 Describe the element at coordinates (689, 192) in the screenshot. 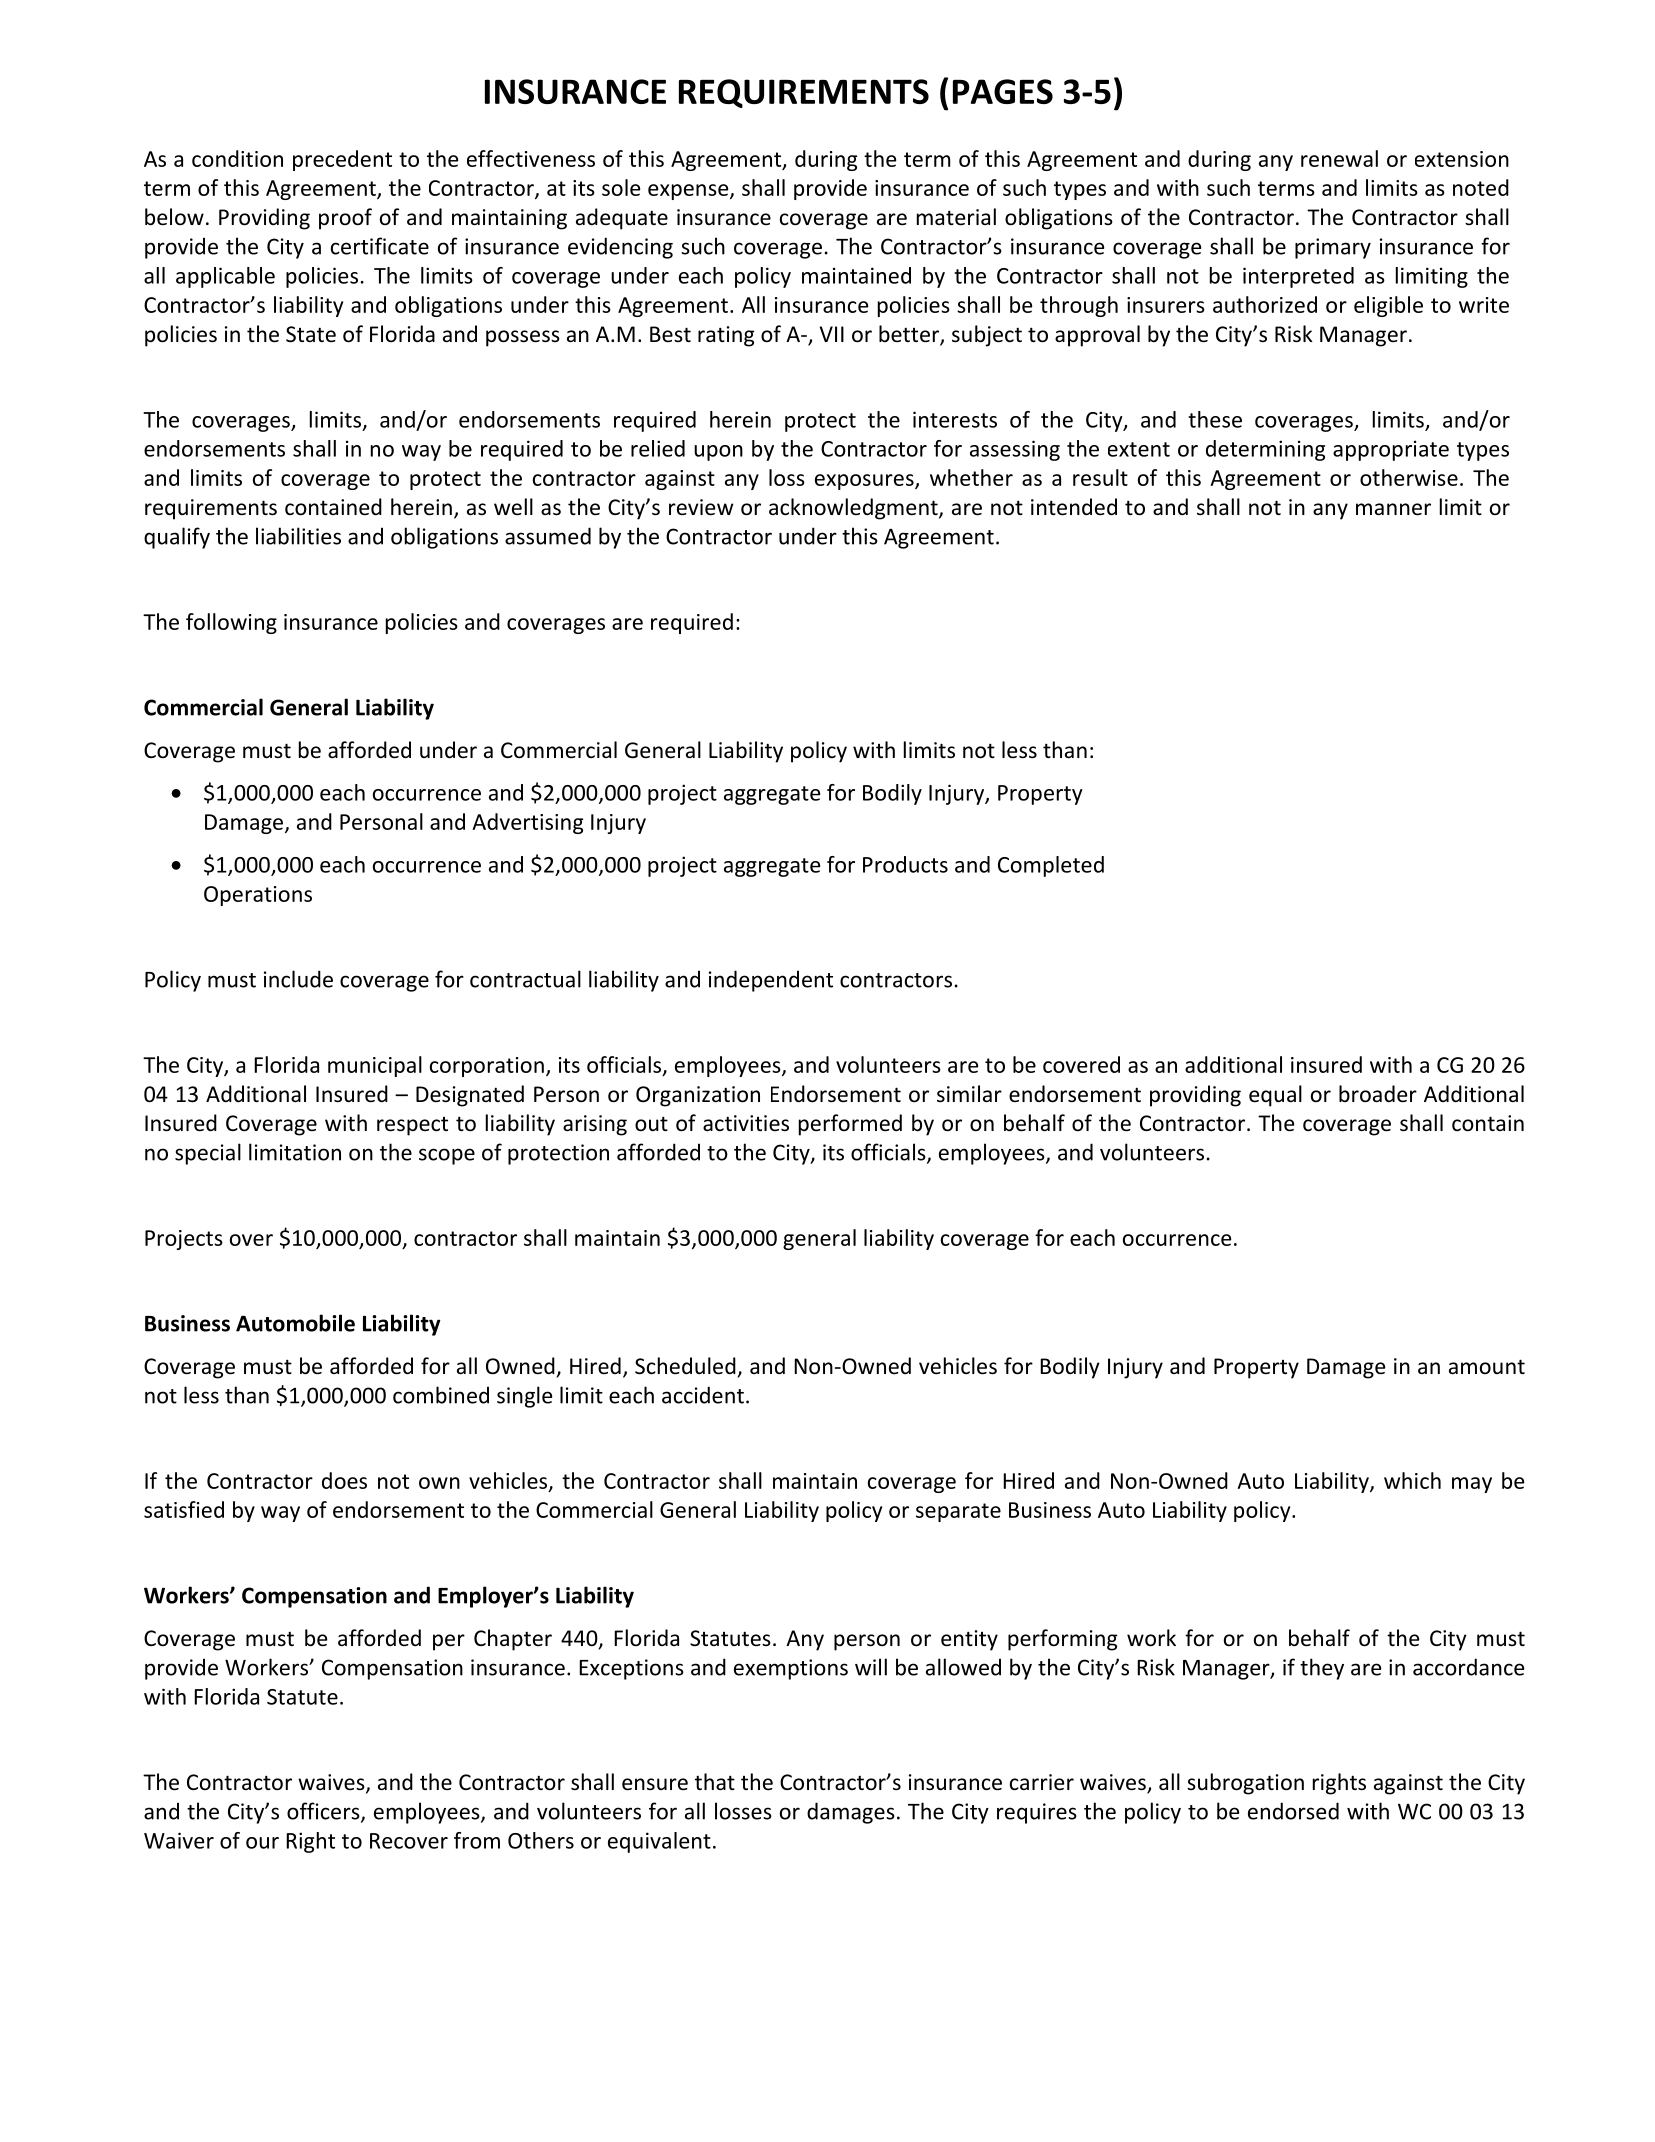

I see `expense` at that location.
